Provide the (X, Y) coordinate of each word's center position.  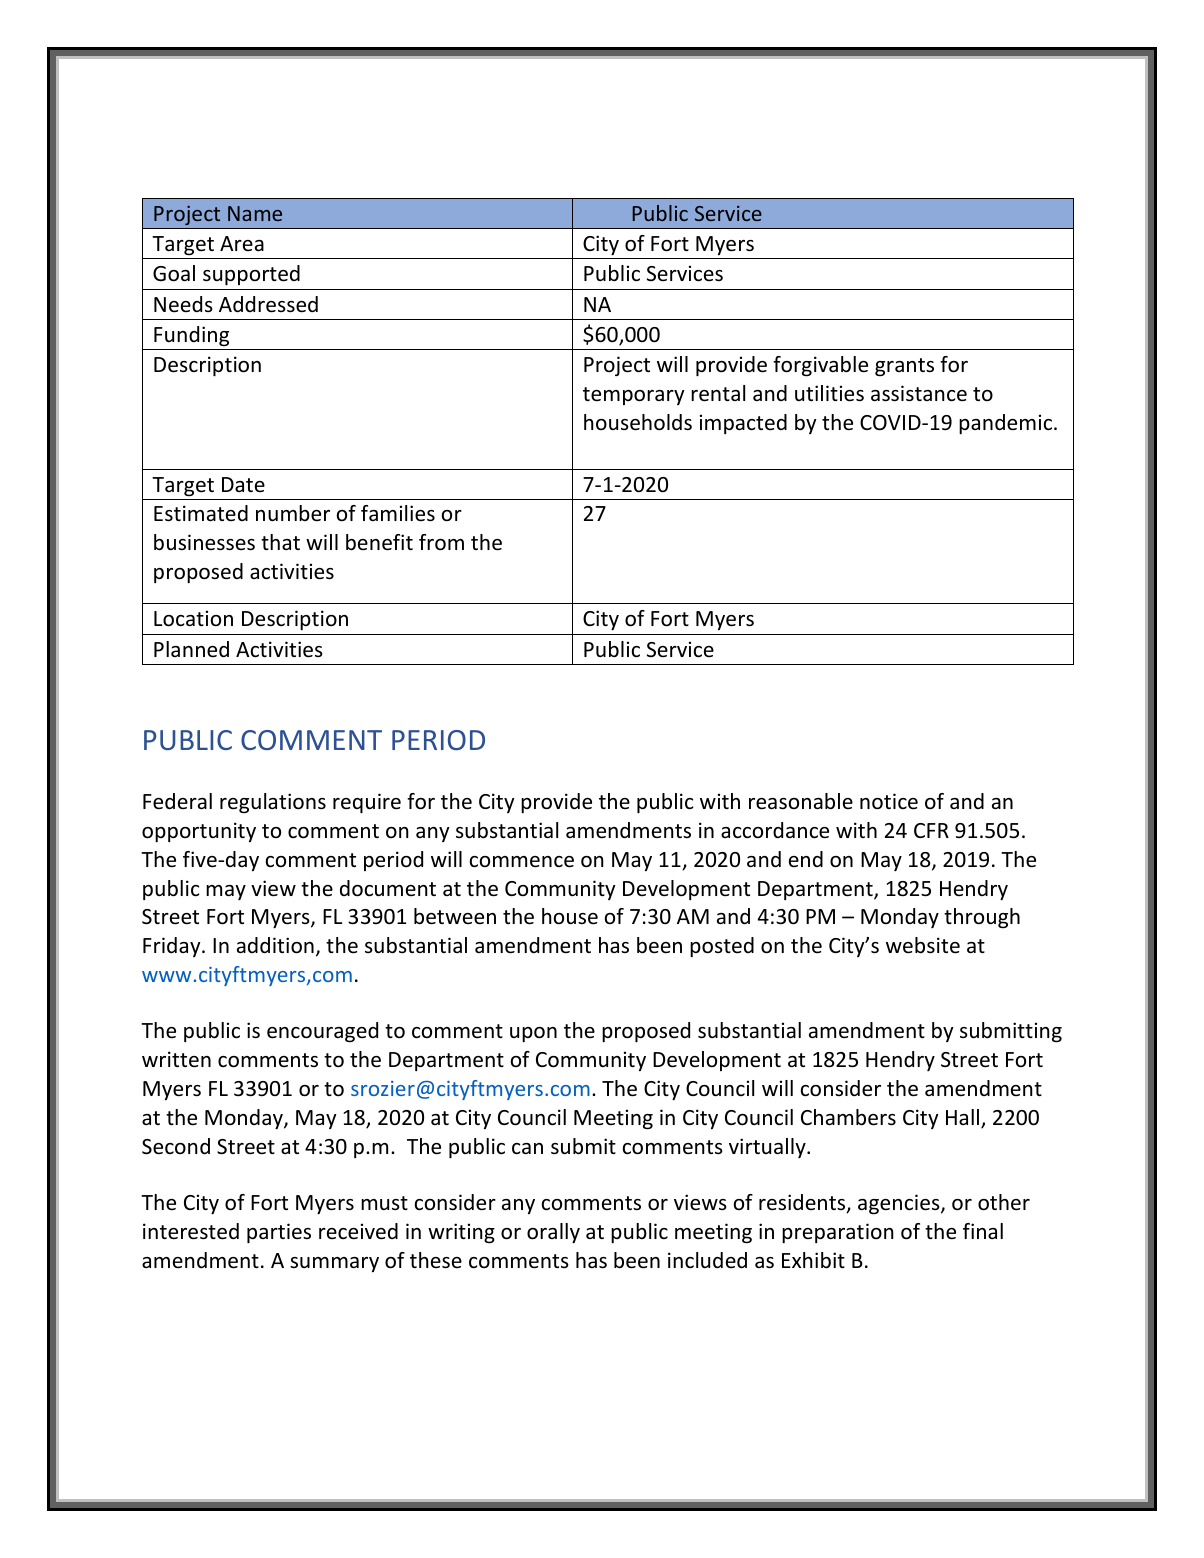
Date (243, 484)
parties (279, 1233)
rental (718, 393)
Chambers (848, 1117)
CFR (931, 830)
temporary (634, 396)
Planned (191, 649)
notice (889, 801)
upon (533, 1034)
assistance (919, 393)
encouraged (322, 1032)
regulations (273, 803)
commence (522, 862)
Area (242, 243)
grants (904, 367)
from (441, 542)
